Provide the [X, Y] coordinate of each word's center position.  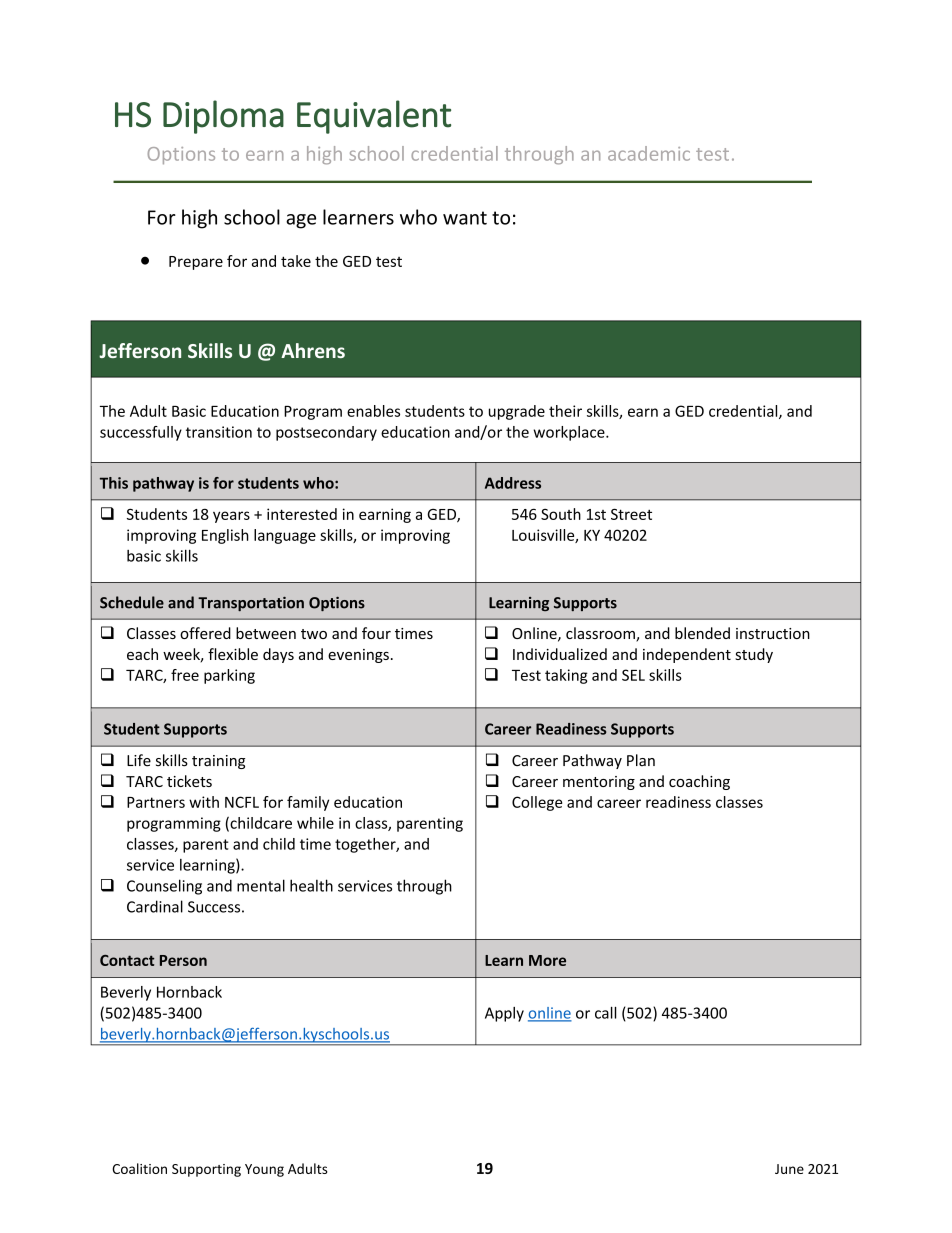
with [204, 802]
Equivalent [374, 117]
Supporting [206, 1170]
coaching [699, 782]
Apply [504, 1014]
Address [513, 483]
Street [631, 514]
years [231, 517]
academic [649, 153]
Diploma [223, 117]
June [789, 1169]
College [537, 803]
